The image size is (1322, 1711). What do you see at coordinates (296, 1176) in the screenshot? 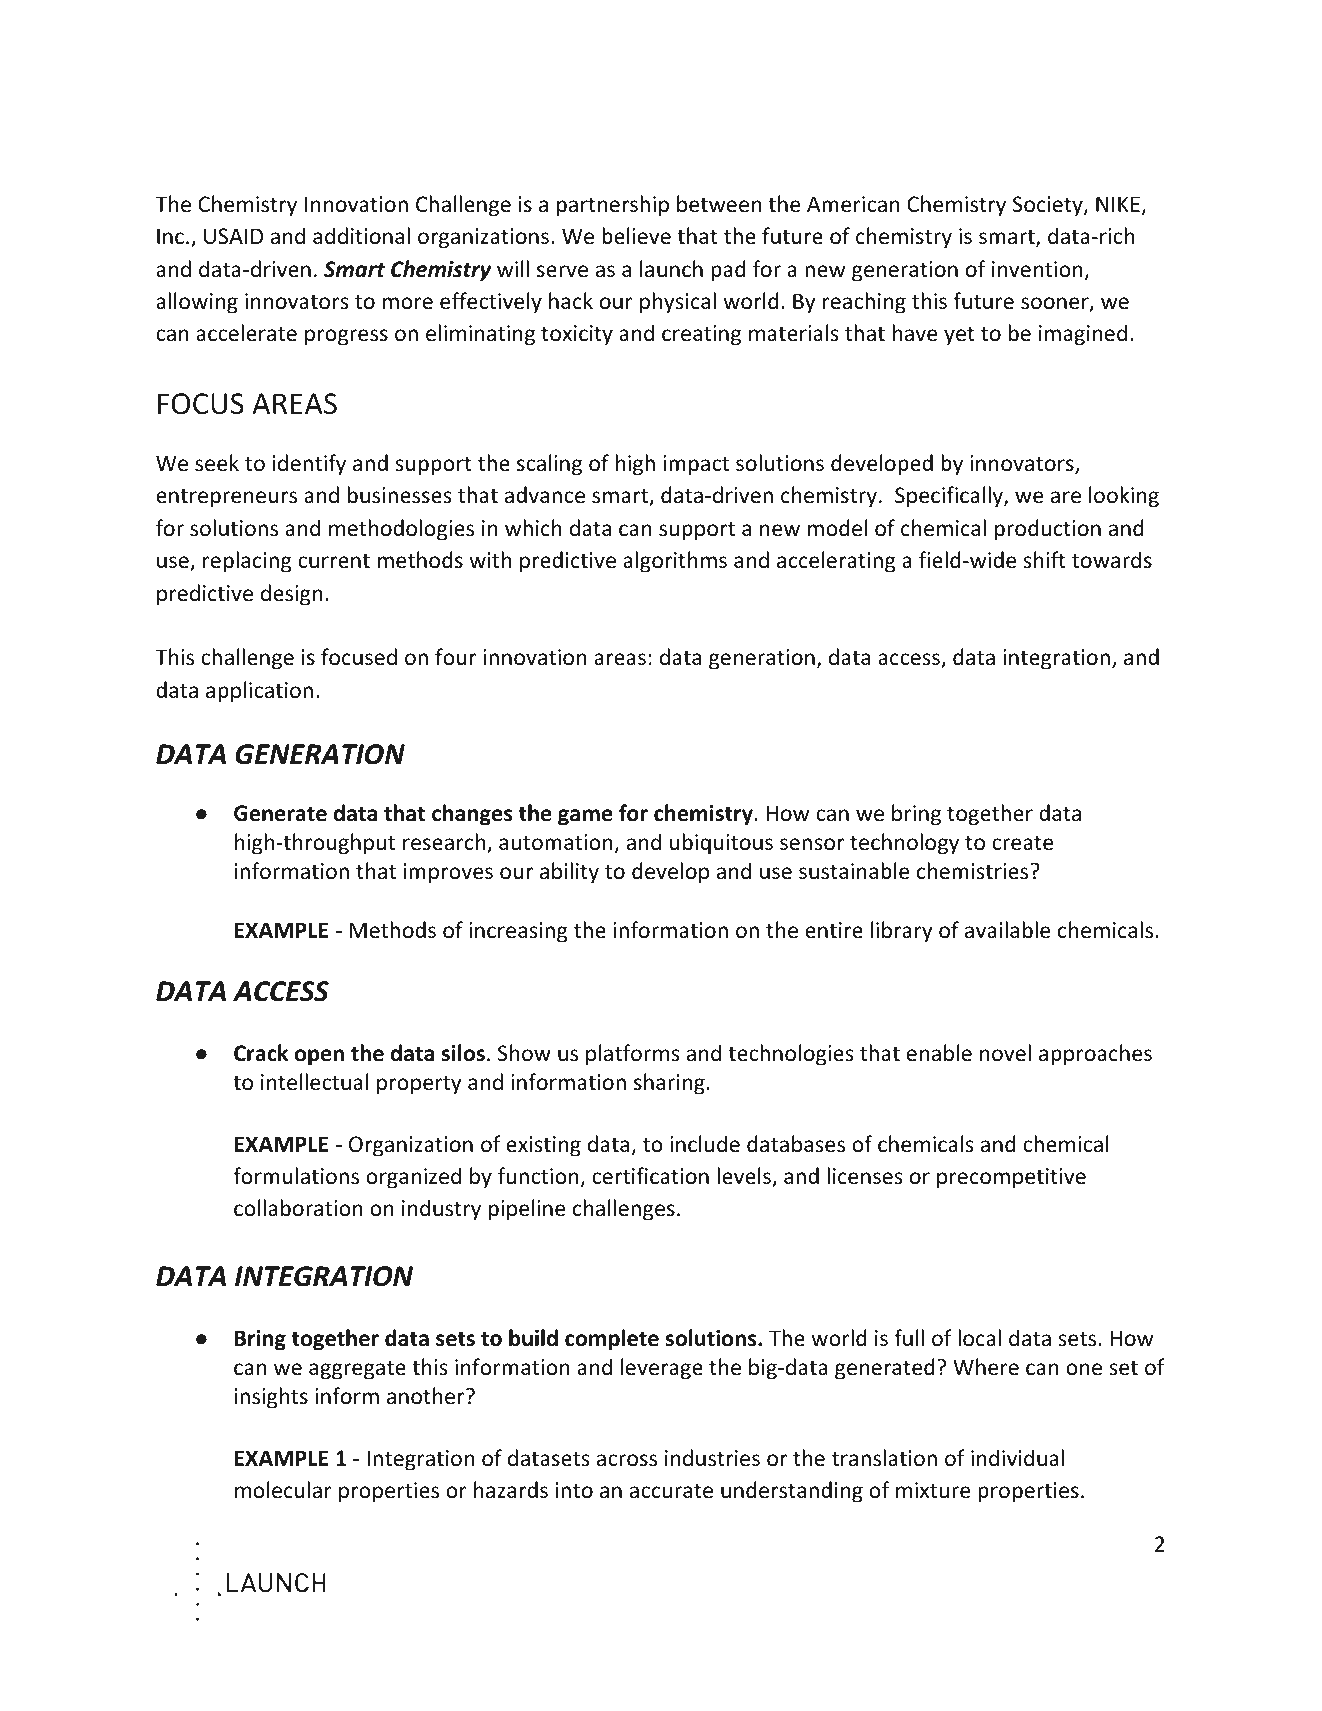
I see `formulations` at bounding box center [296, 1176].
